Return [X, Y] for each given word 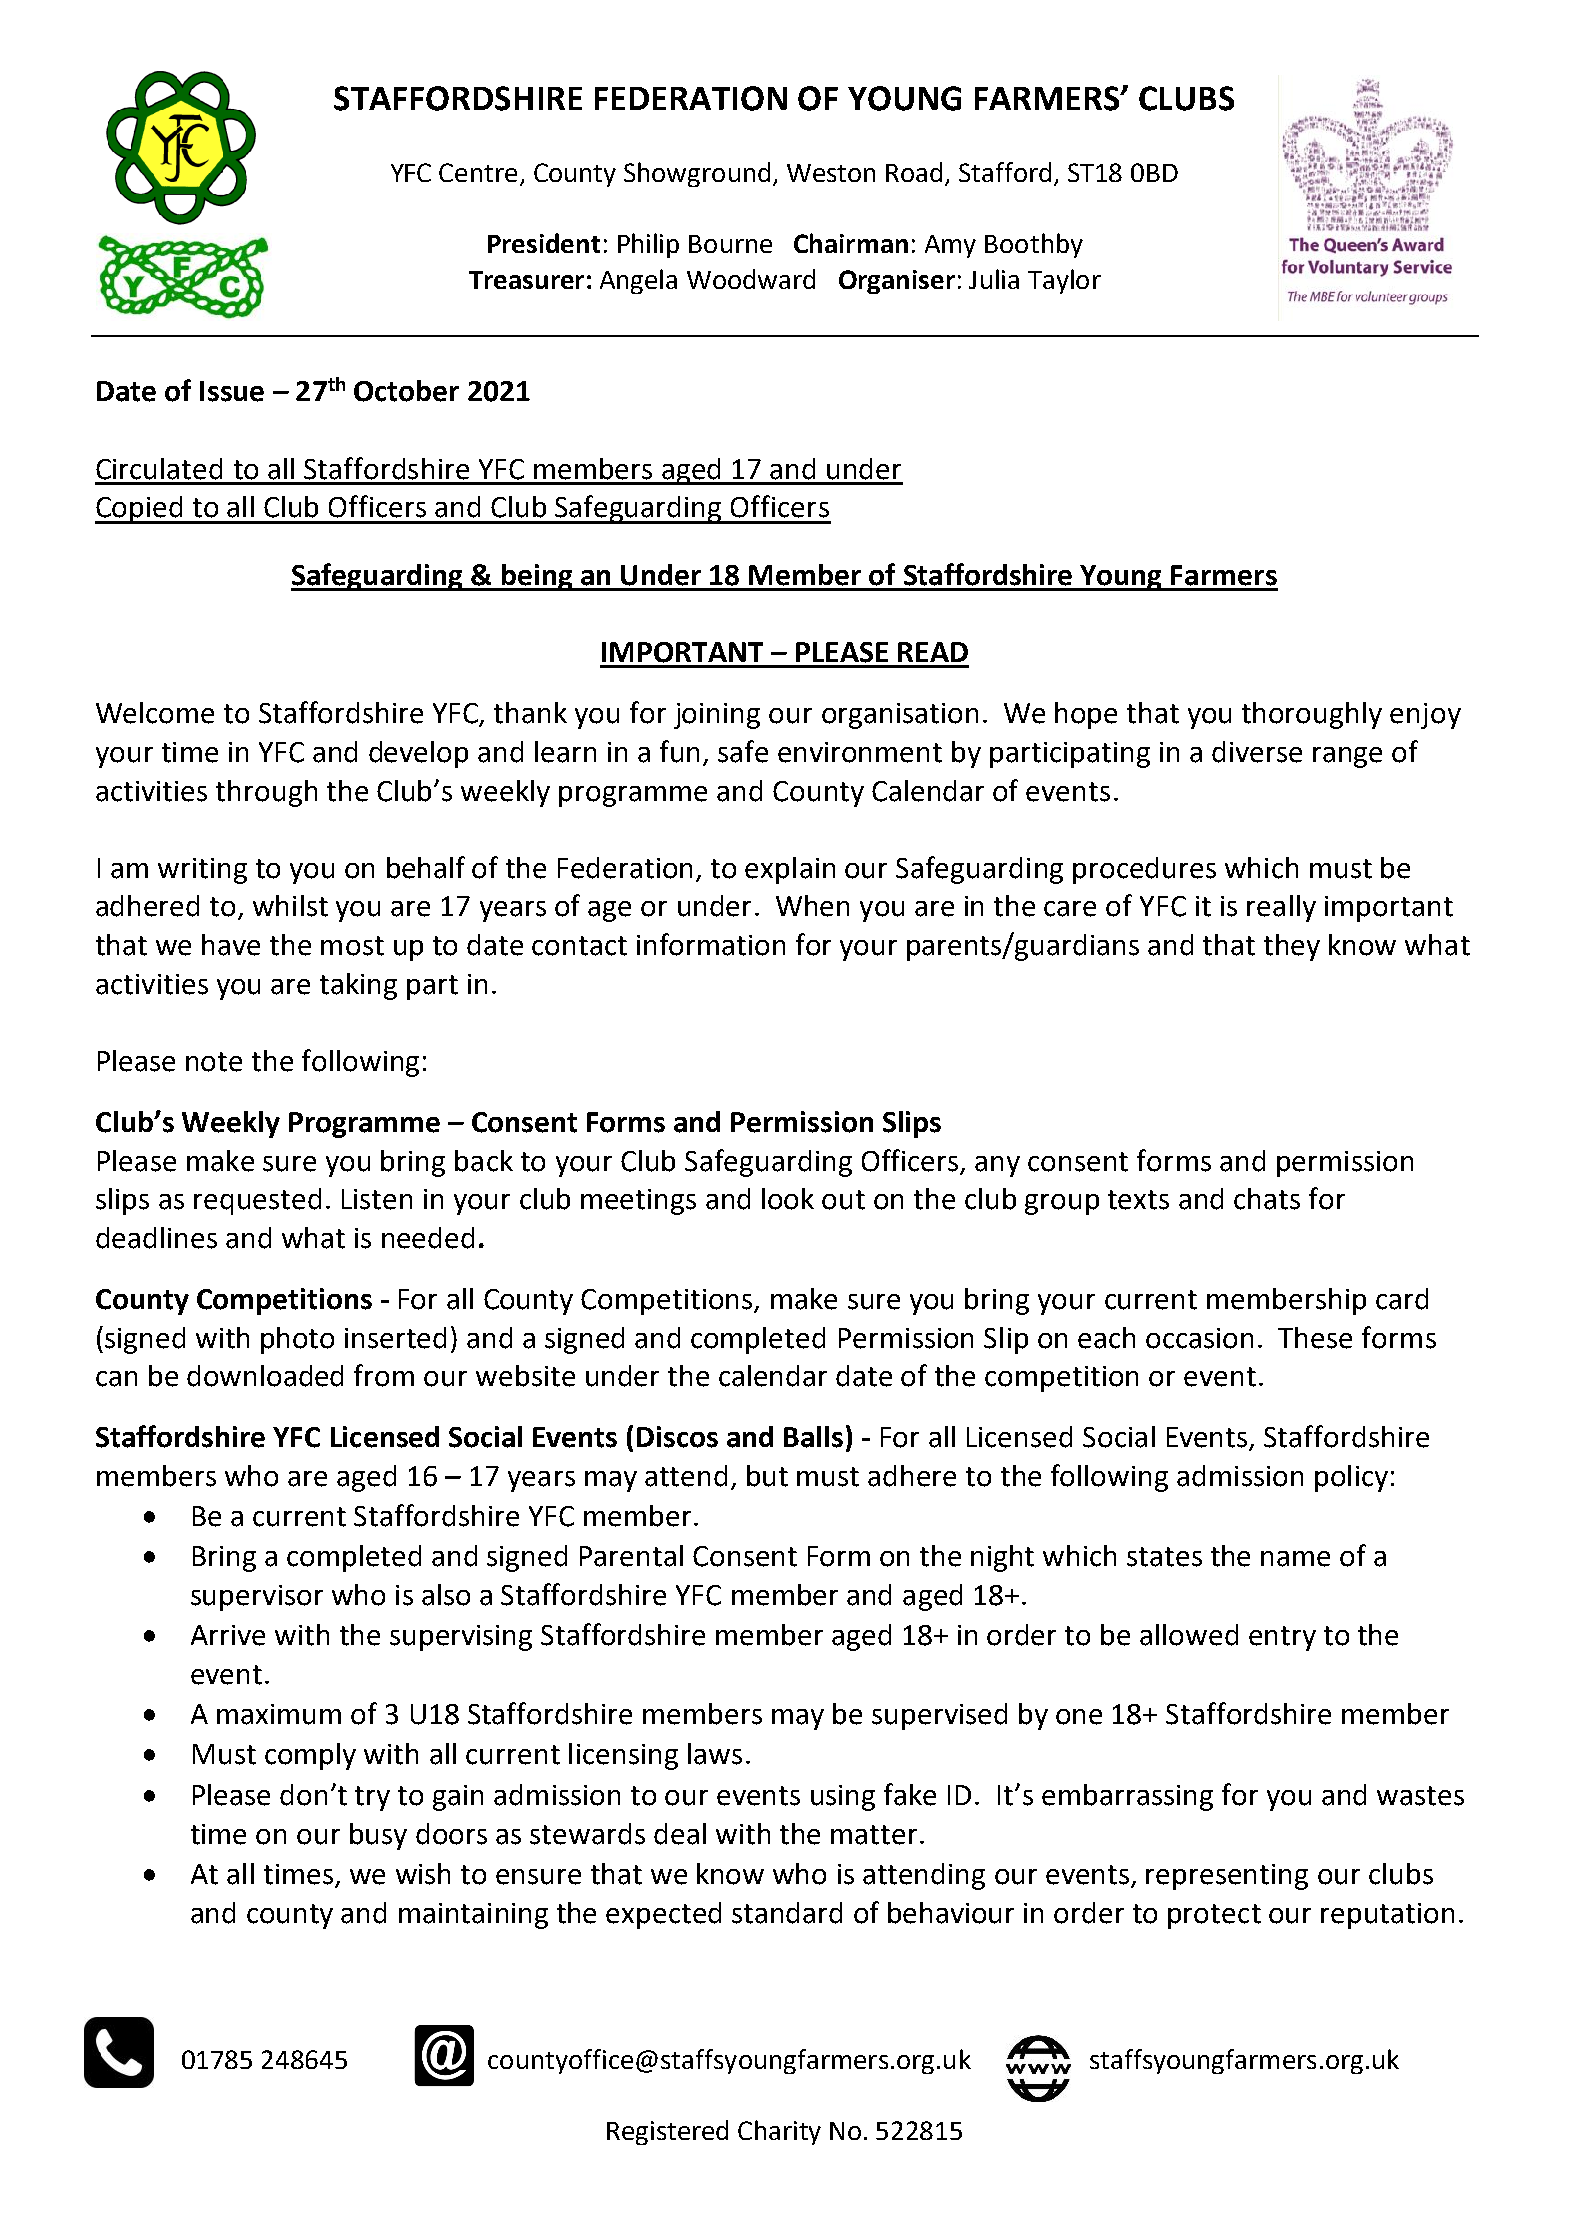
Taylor [1064, 281]
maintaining [473, 1916]
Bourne [730, 244]
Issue [232, 391]
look [788, 1199]
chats [1267, 1199]
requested [257, 1201]
